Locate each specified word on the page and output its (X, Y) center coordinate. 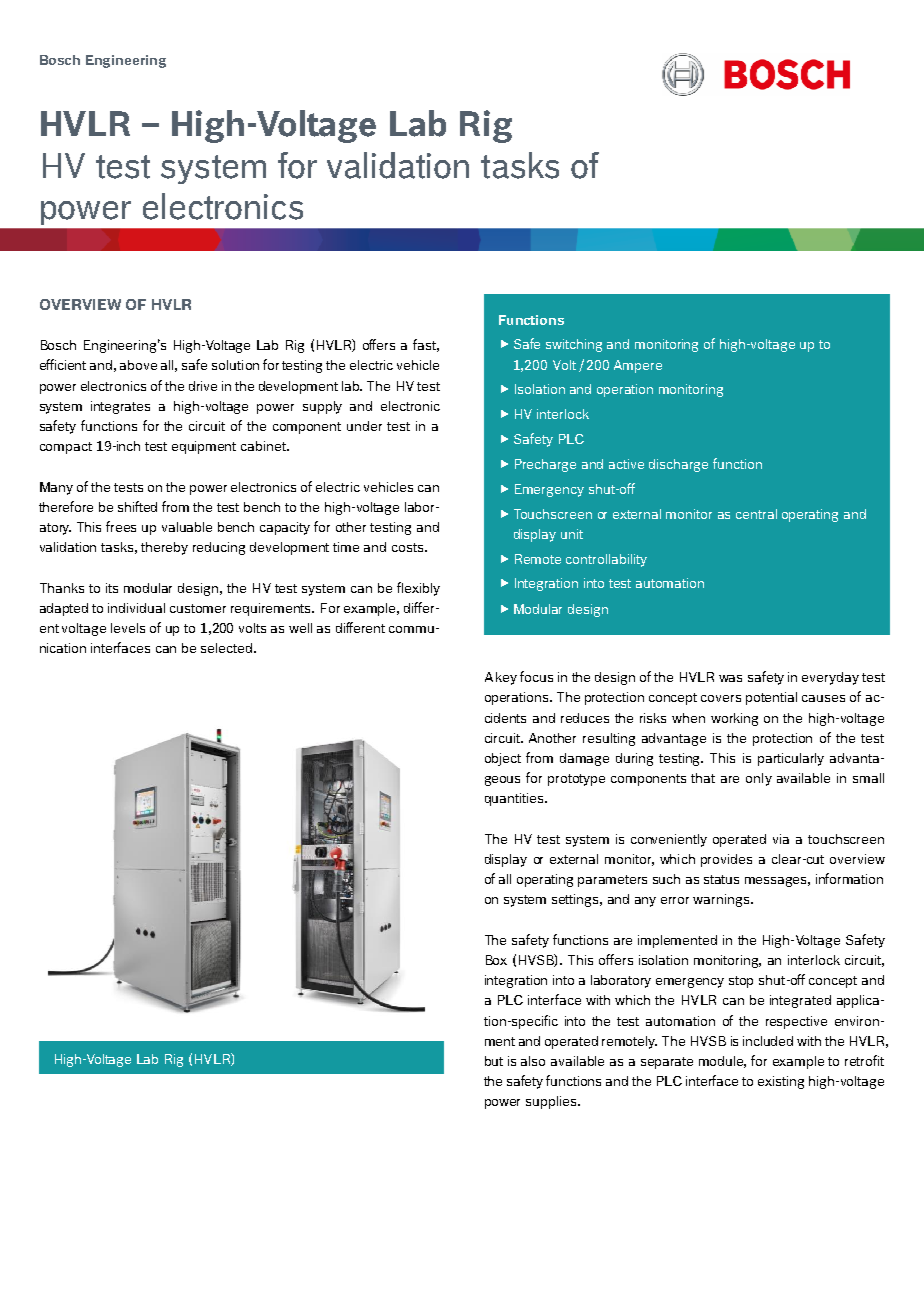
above (138, 365)
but (494, 1061)
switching (574, 345)
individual (136, 608)
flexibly (418, 589)
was (730, 678)
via (781, 839)
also (533, 1061)
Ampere (638, 366)
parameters (612, 881)
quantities (515, 799)
